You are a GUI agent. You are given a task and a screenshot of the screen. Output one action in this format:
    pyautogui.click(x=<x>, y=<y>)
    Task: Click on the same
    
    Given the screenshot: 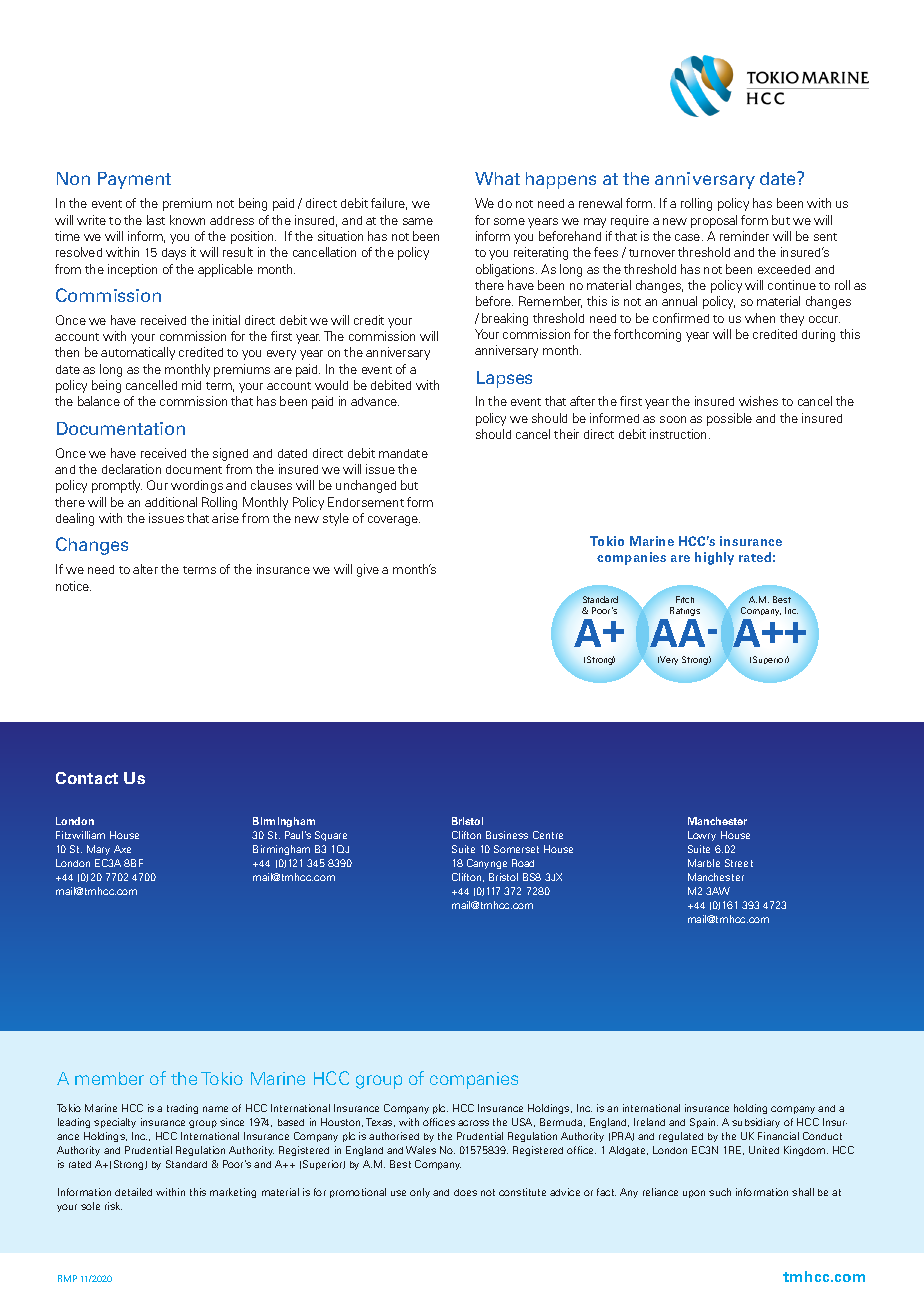 What is the action you would take?
    pyautogui.click(x=418, y=221)
